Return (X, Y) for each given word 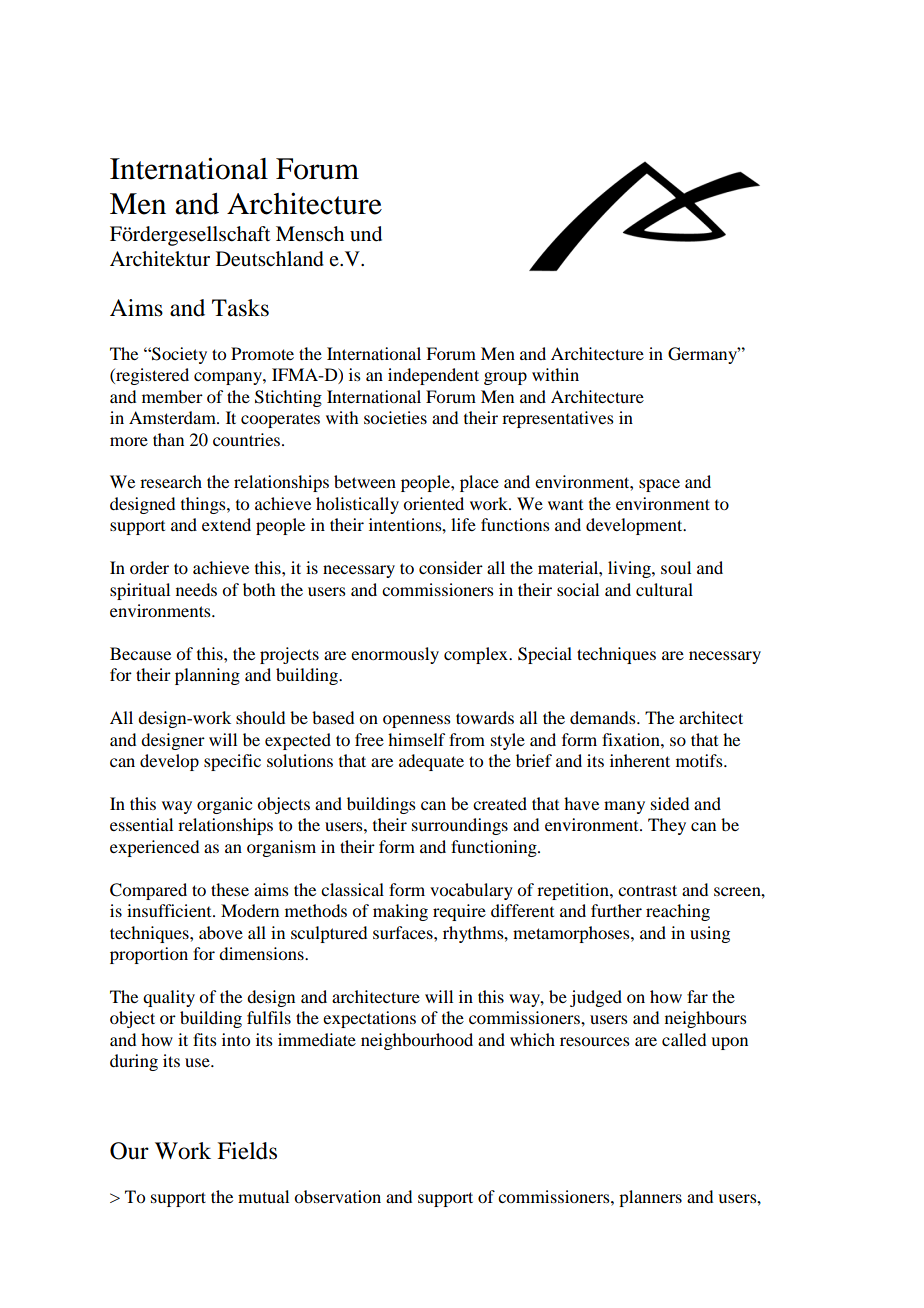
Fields (247, 1151)
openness (417, 721)
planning (207, 676)
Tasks (240, 308)
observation (337, 1196)
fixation (632, 739)
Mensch (310, 234)
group (505, 378)
